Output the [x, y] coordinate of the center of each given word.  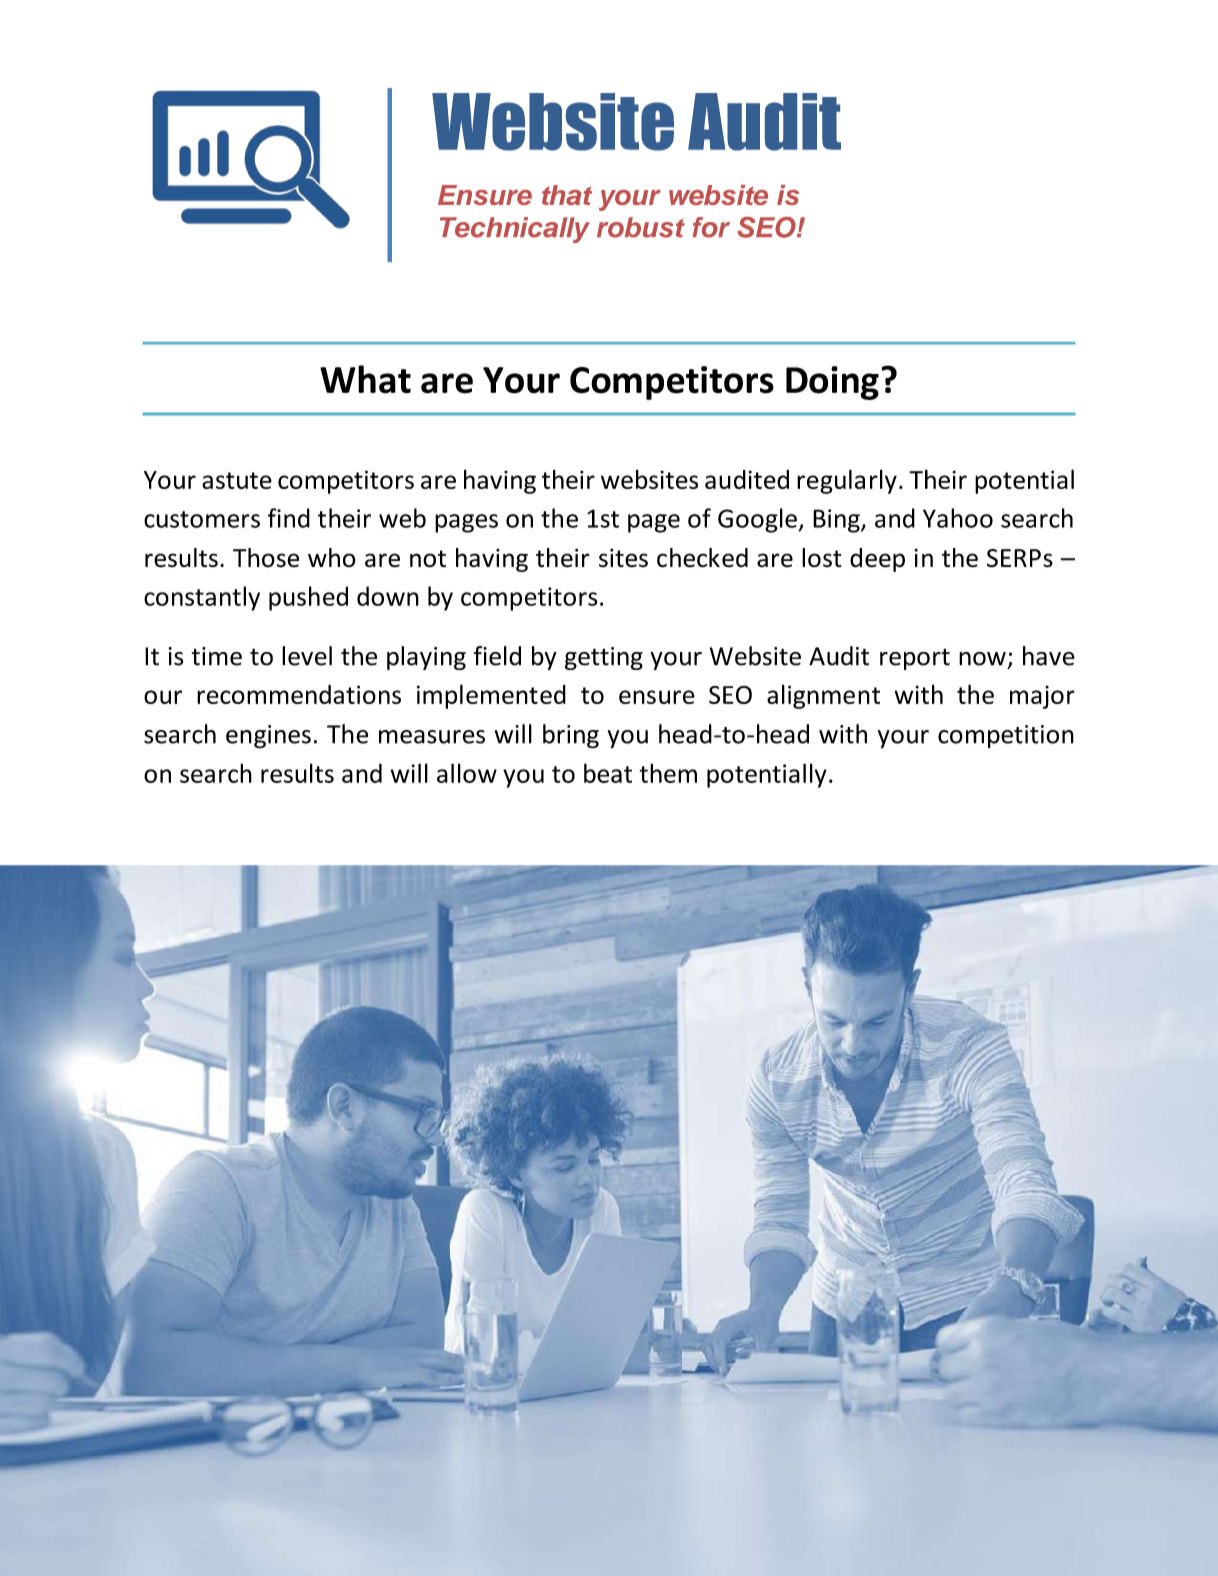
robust [641, 227]
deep [877, 560]
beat [608, 773]
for [711, 227]
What [365, 379]
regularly [847, 481]
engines [268, 737]
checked [702, 558]
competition [1006, 737]
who [332, 558]
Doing [832, 383]
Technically [515, 230]
